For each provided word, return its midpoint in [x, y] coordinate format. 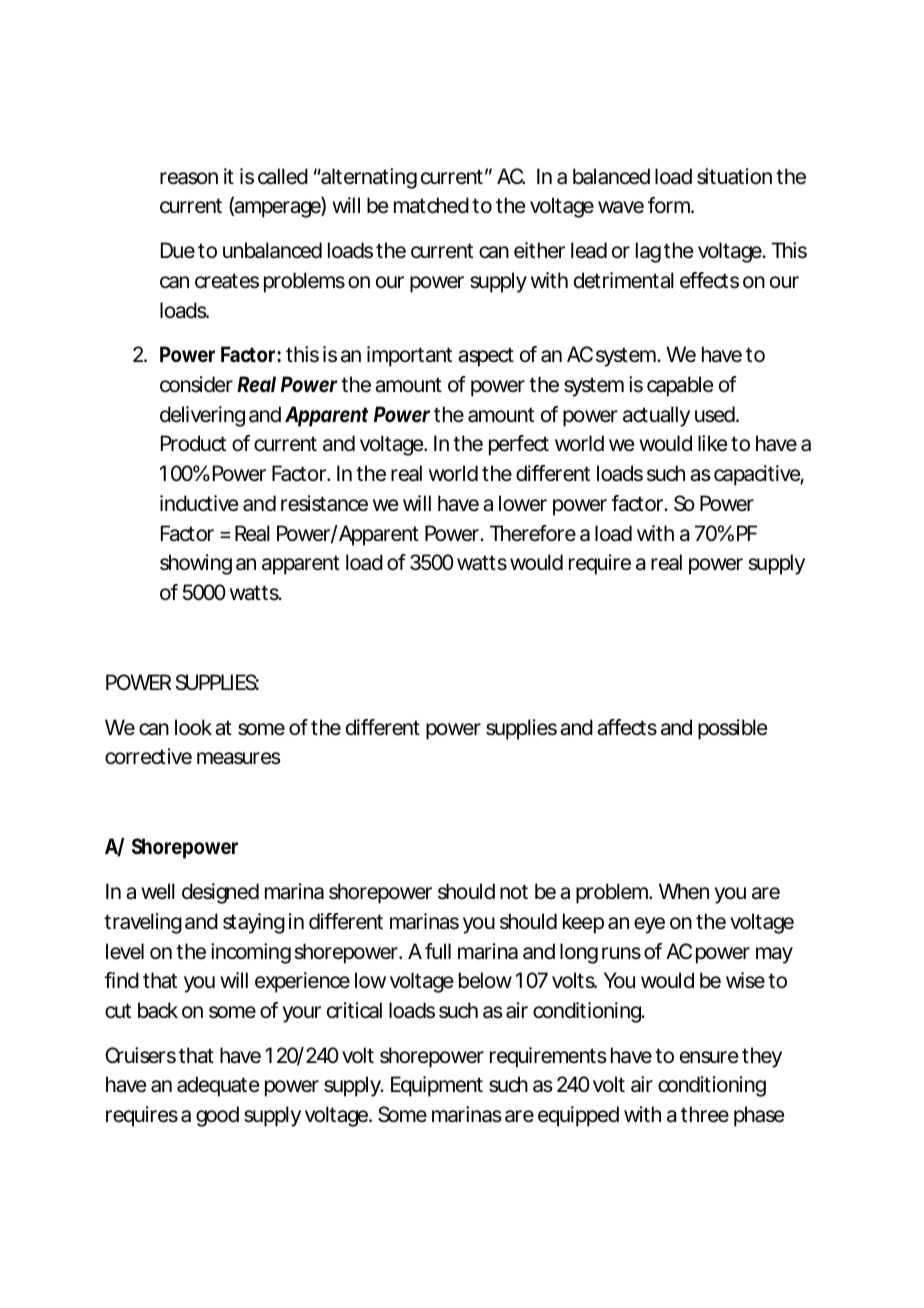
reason [189, 178]
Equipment [437, 1086]
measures [239, 758]
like [713, 443]
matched [431, 205]
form [670, 205]
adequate [218, 1086]
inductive [199, 503]
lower [523, 503]
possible [733, 729]
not [514, 891]
